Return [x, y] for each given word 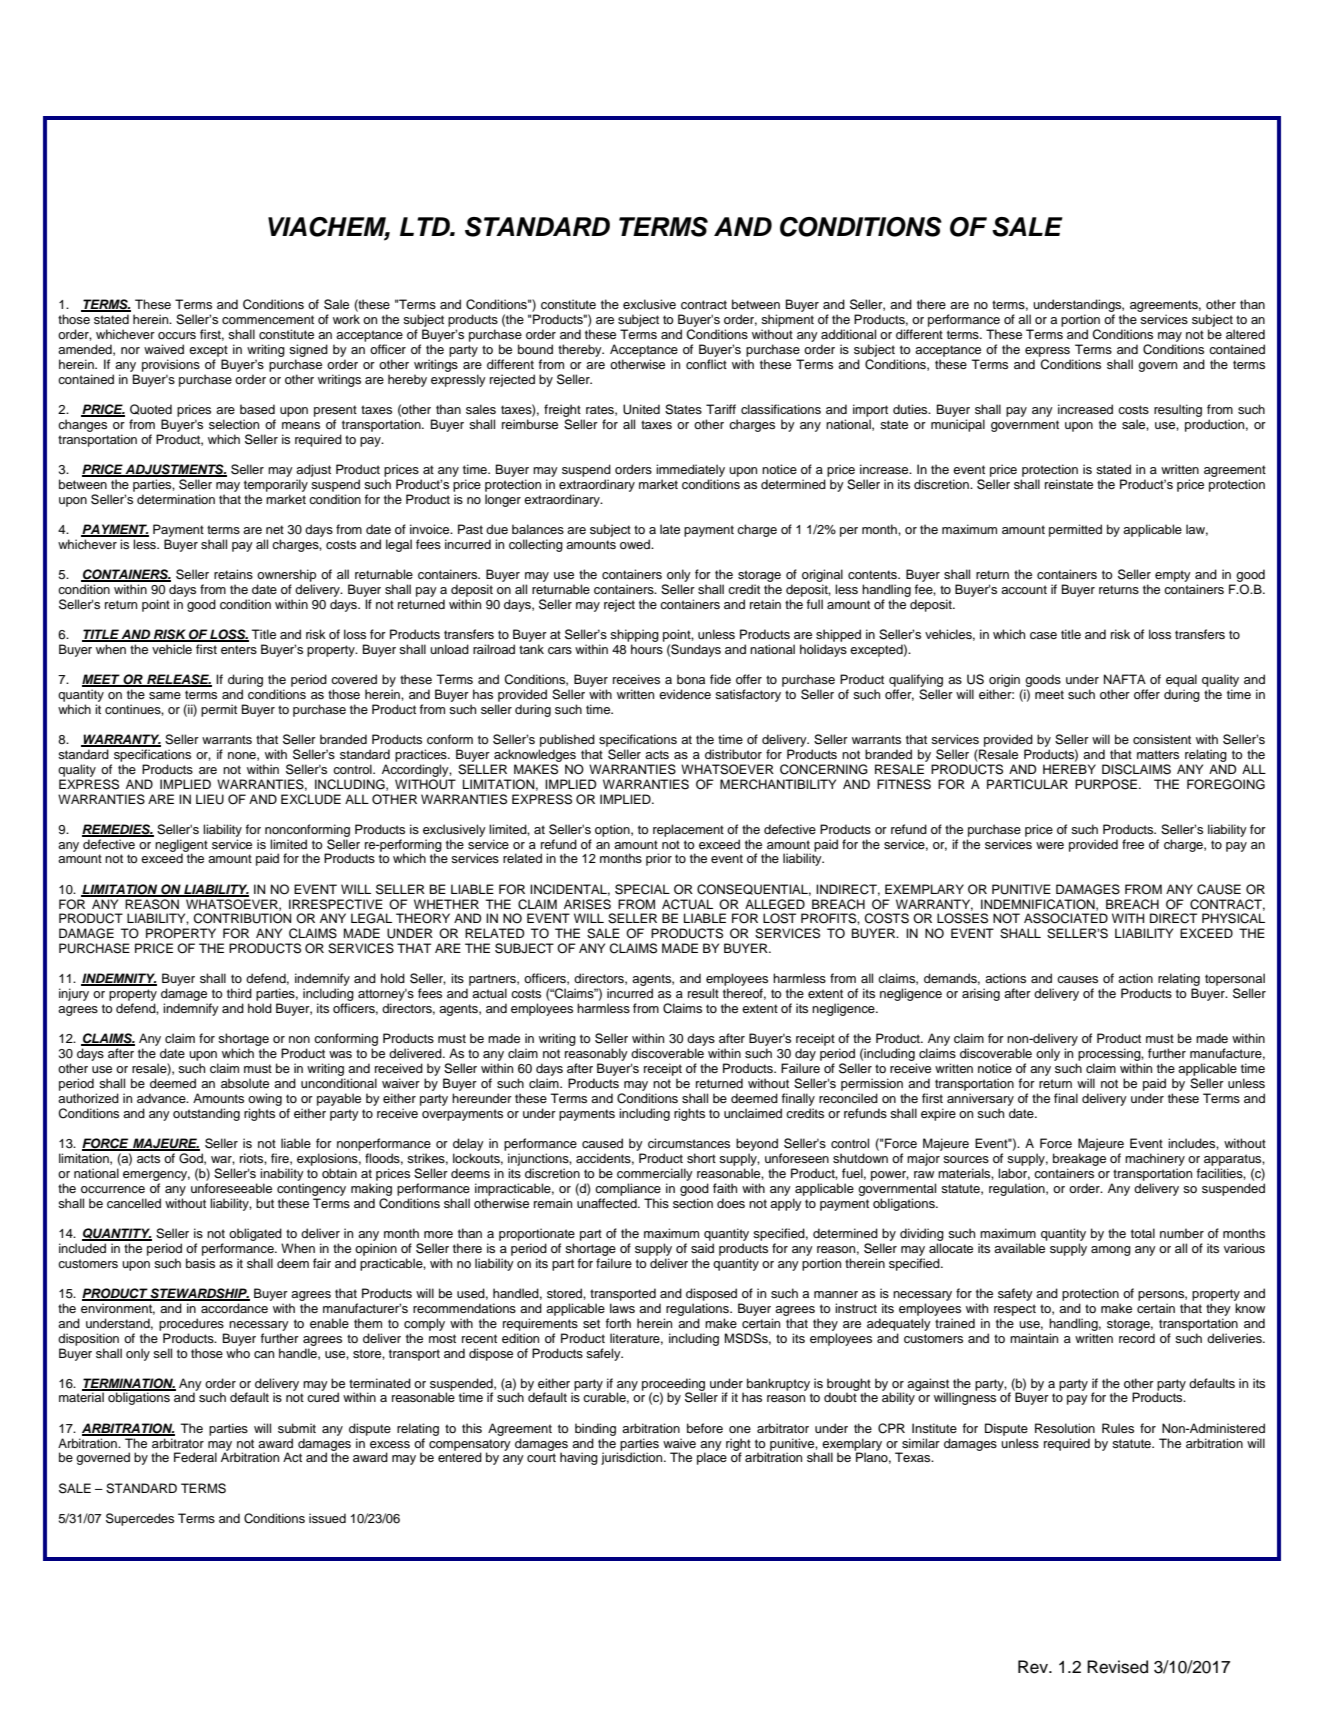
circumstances [689, 1143]
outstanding [206, 1114]
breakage [1079, 1159]
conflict [706, 364]
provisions [171, 365]
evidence [685, 694]
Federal [195, 1457]
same [165, 695]
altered [1245, 334]
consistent [1162, 739]
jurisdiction [633, 1458]
